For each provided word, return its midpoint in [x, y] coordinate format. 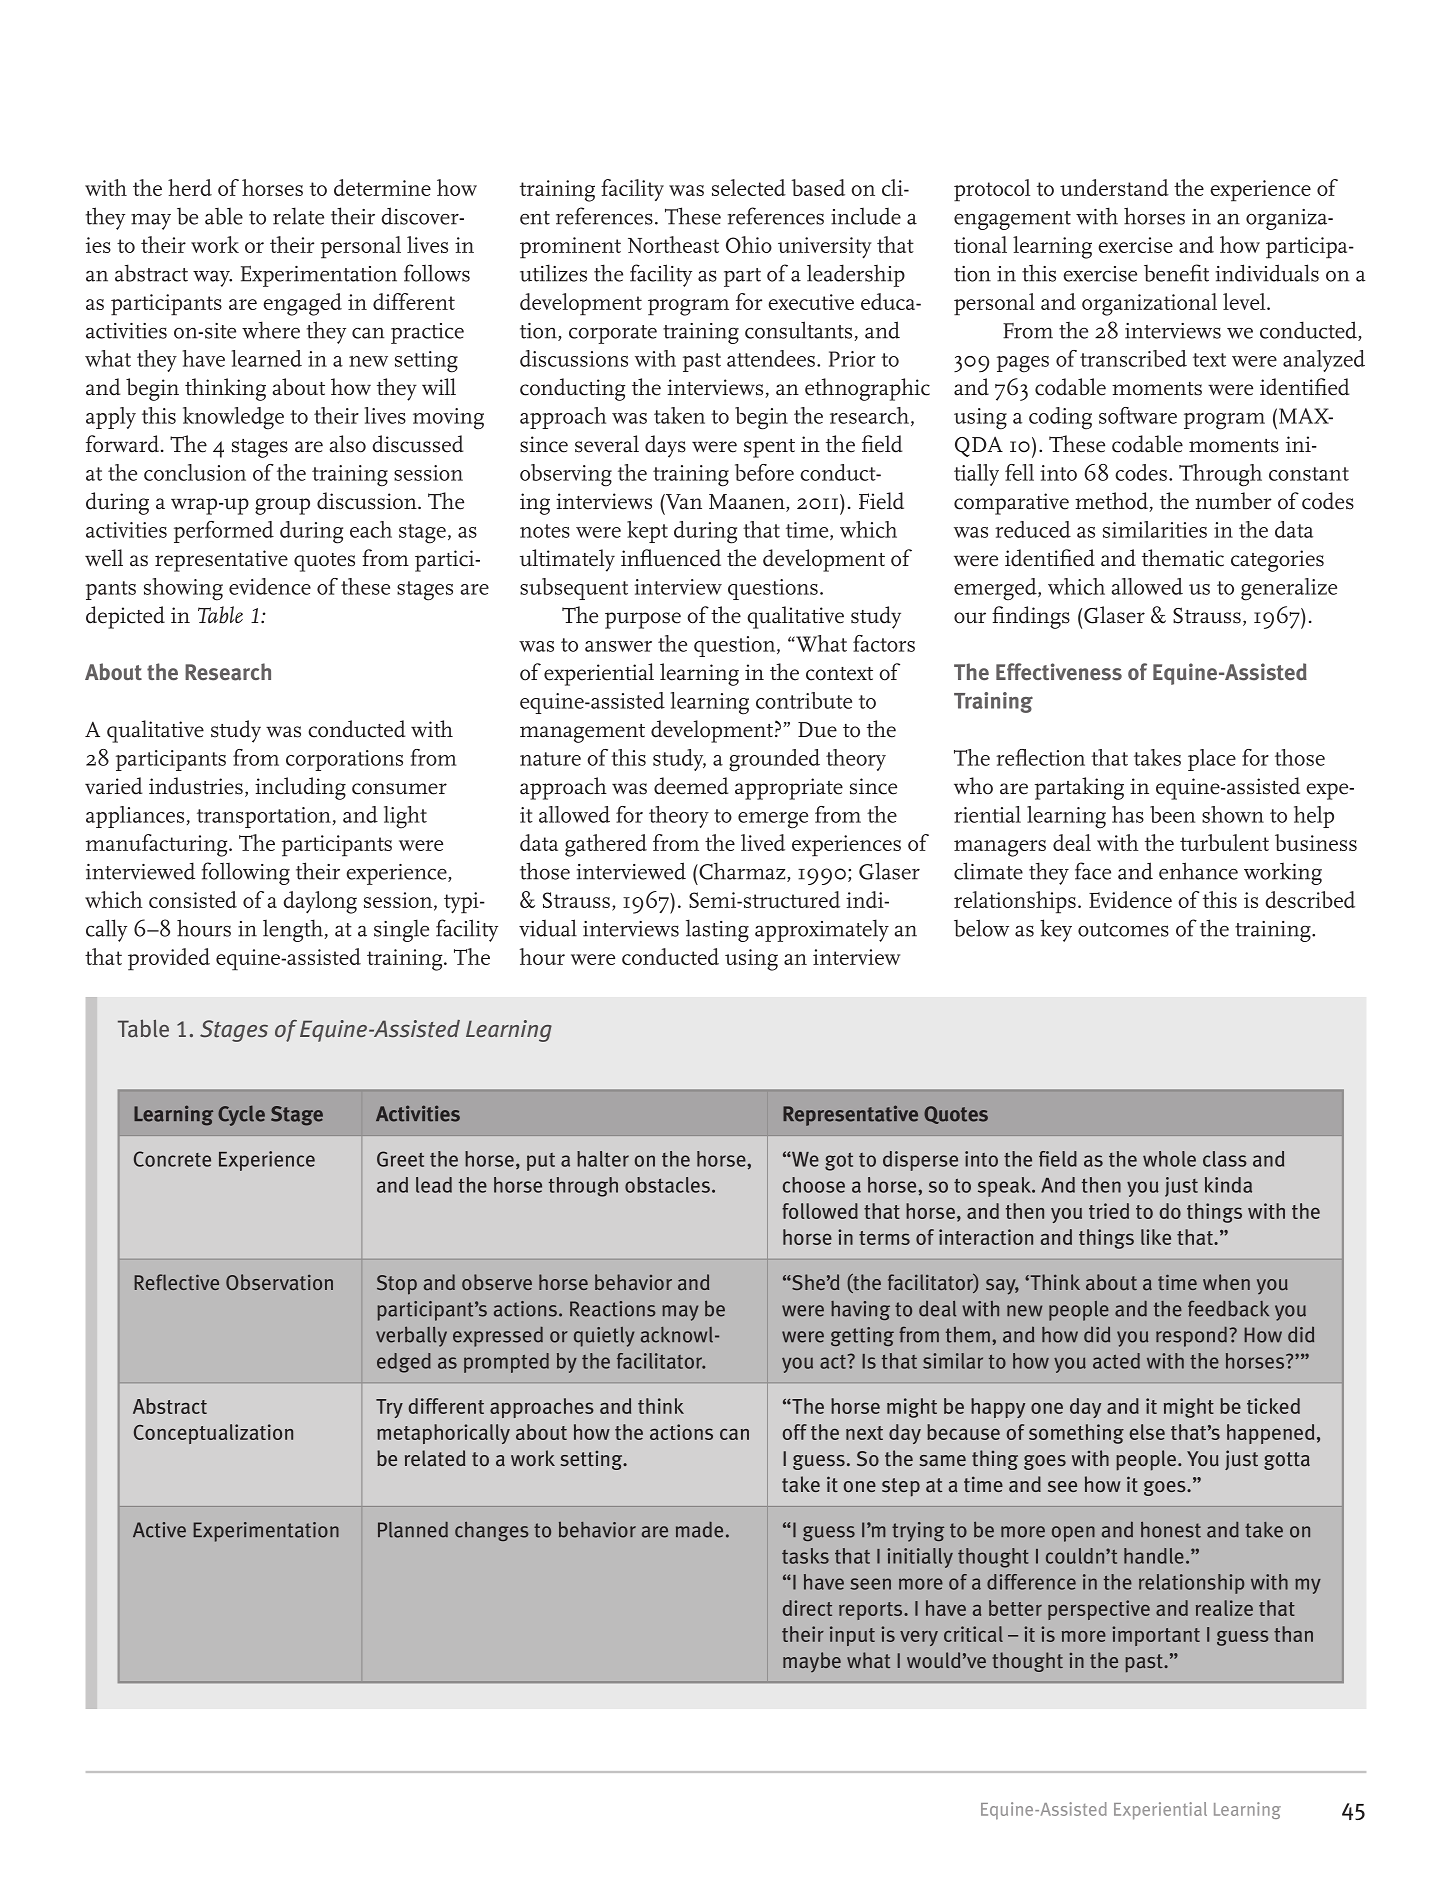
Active [159, 1530]
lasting [717, 930]
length [294, 930]
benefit [1176, 273]
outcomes [1123, 930]
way [212, 279]
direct [807, 1608]
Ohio [749, 244]
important [1156, 1636]
